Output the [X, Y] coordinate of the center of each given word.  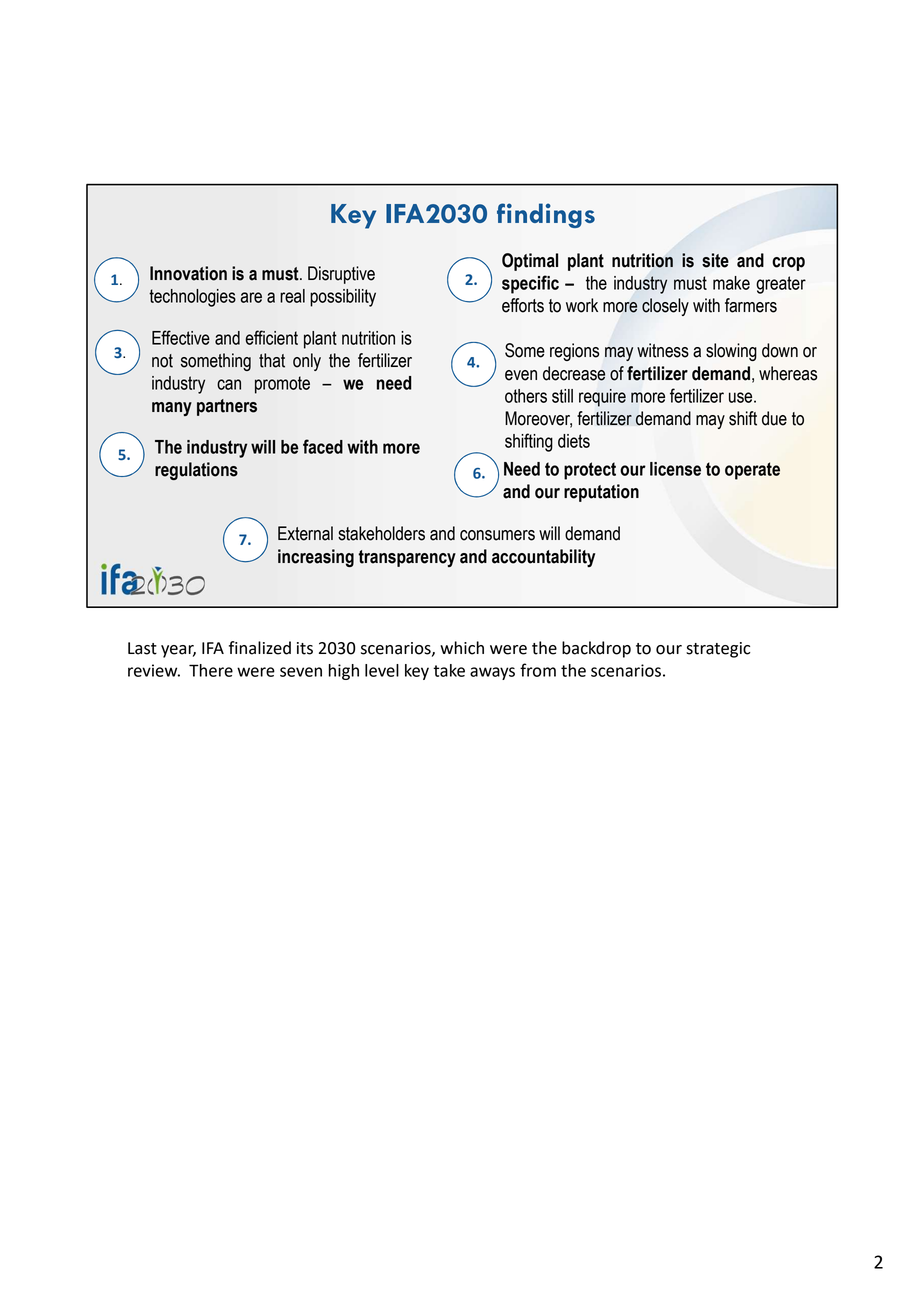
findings [546, 215]
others [526, 396]
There [211, 670]
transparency [407, 558]
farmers [751, 305]
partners [227, 407]
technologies [192, 298]
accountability [543, 558]
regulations [196, 471]
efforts [523, 305]
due [774, 418]
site [715, 260]
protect [590, 471]
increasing [316, 558]
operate [752, 471]
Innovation [188, 273]
